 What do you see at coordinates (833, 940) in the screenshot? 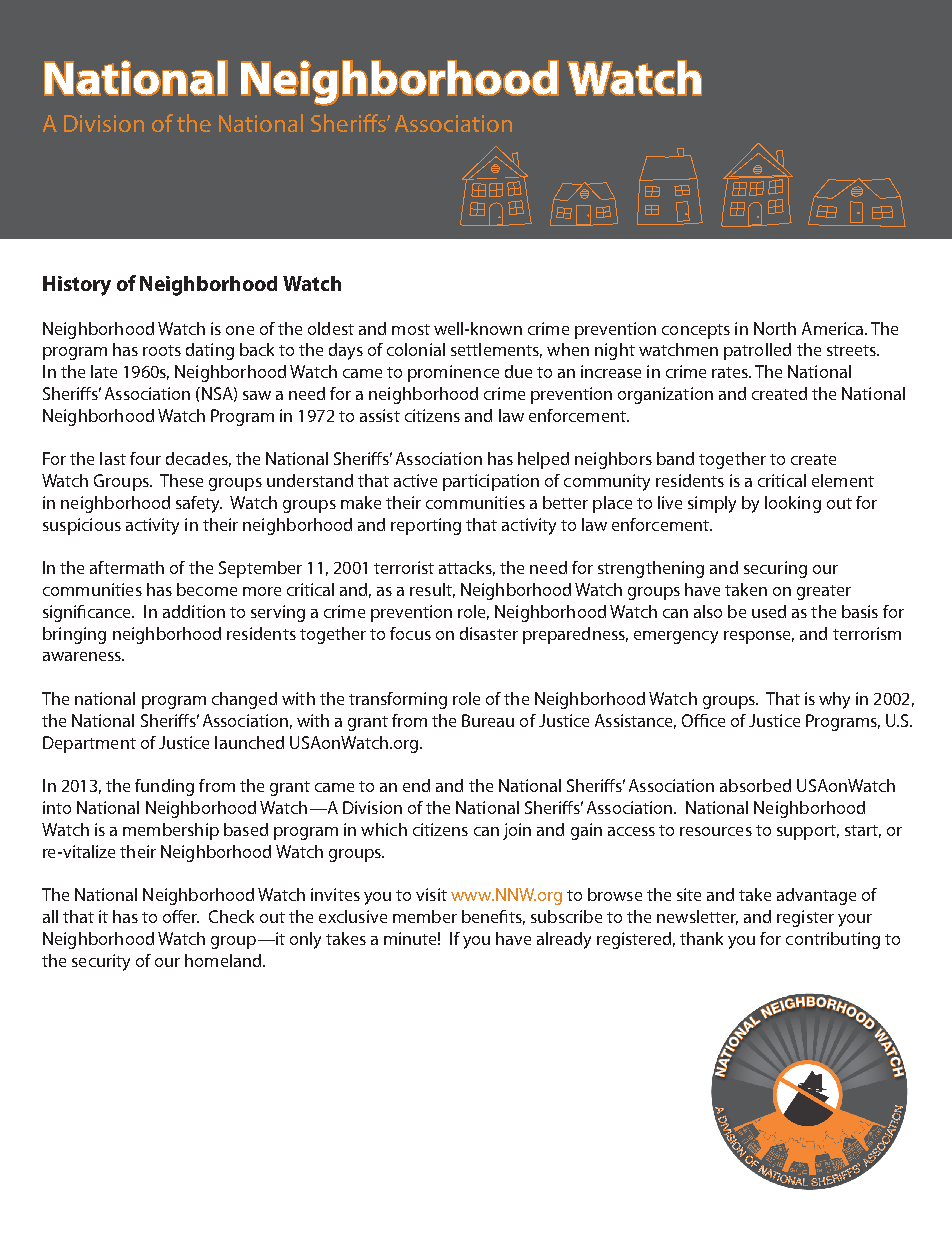
I see `contributing` at bounding box center [833, 940].
